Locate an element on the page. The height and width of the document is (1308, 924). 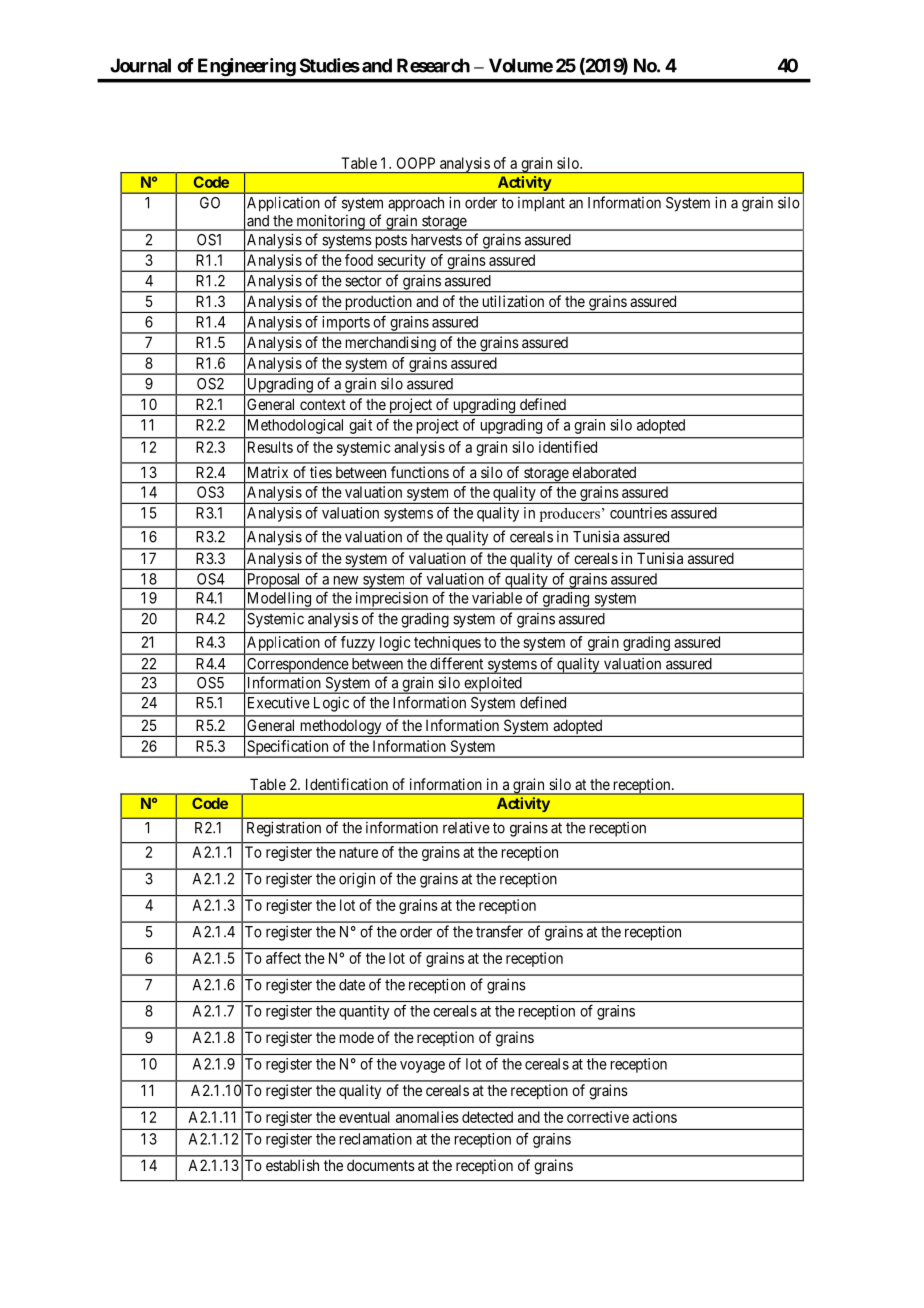
new is located at coordinates (346, 580).
